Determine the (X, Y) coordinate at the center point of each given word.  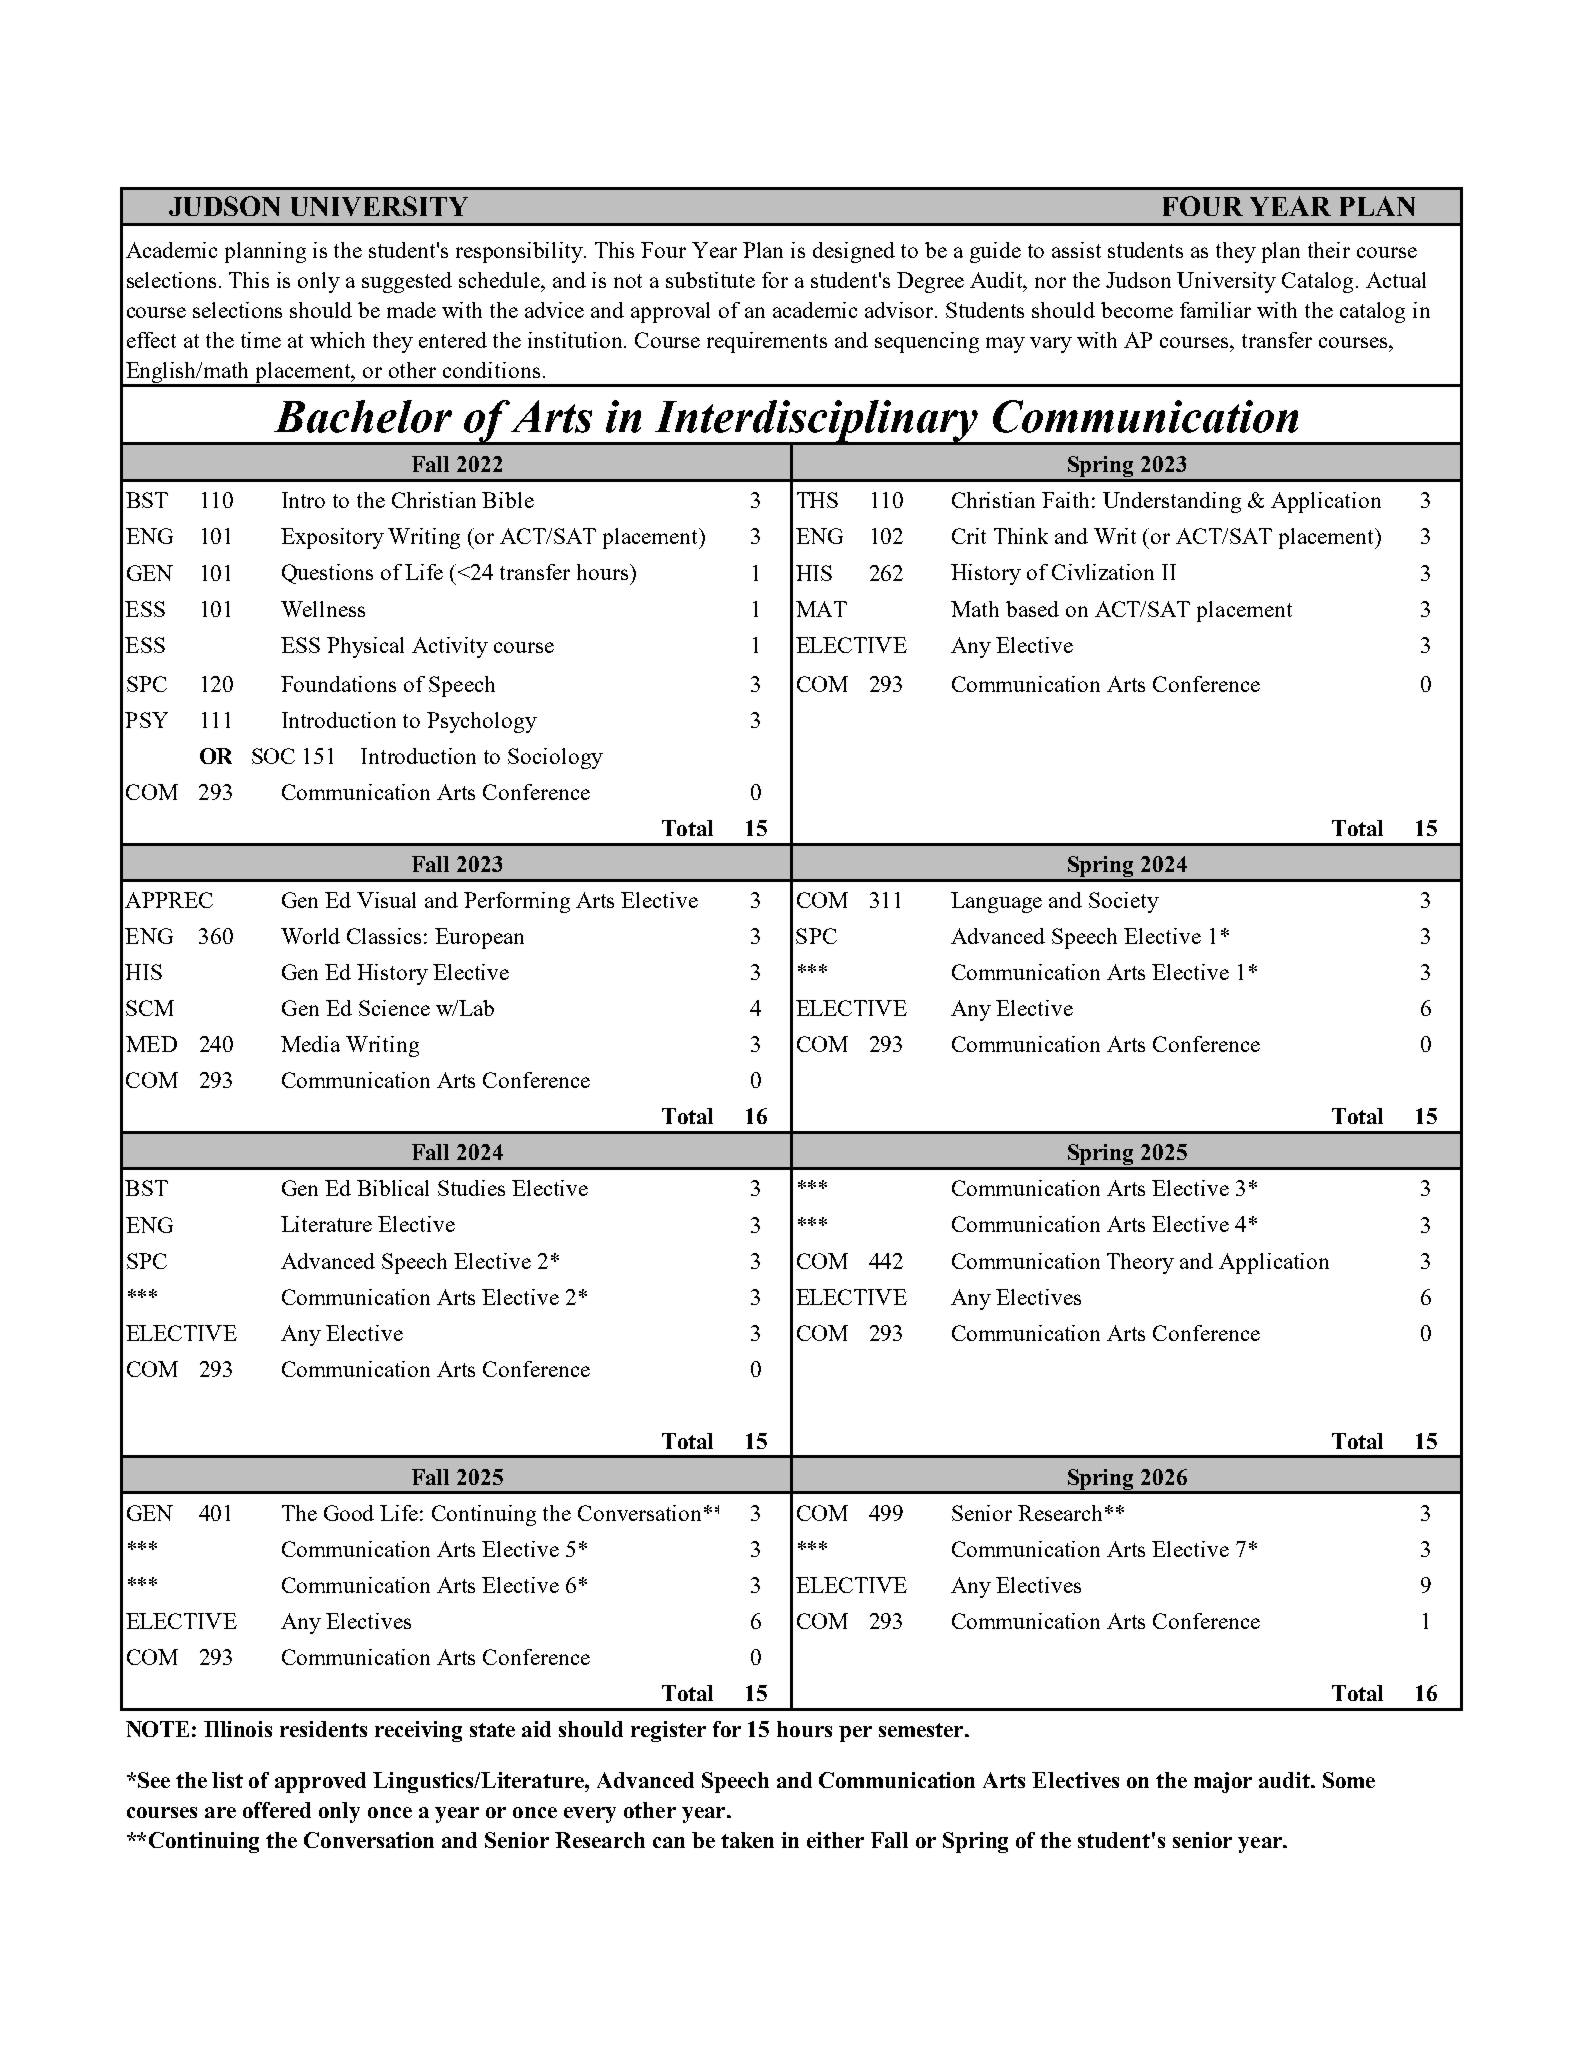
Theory (1140, 1263)
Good (349, 1513)
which (337, 340)
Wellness (323, 609)
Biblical (393, 1188)
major (1223, 1782)
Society (1124, 902)
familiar (1215, 310)
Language (996, 902)
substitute (710, 280)
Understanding (1172, 502)
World (310, 936)
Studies (471, 1188)
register (668, 1731)
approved (320, 1782)
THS (817, 500)
